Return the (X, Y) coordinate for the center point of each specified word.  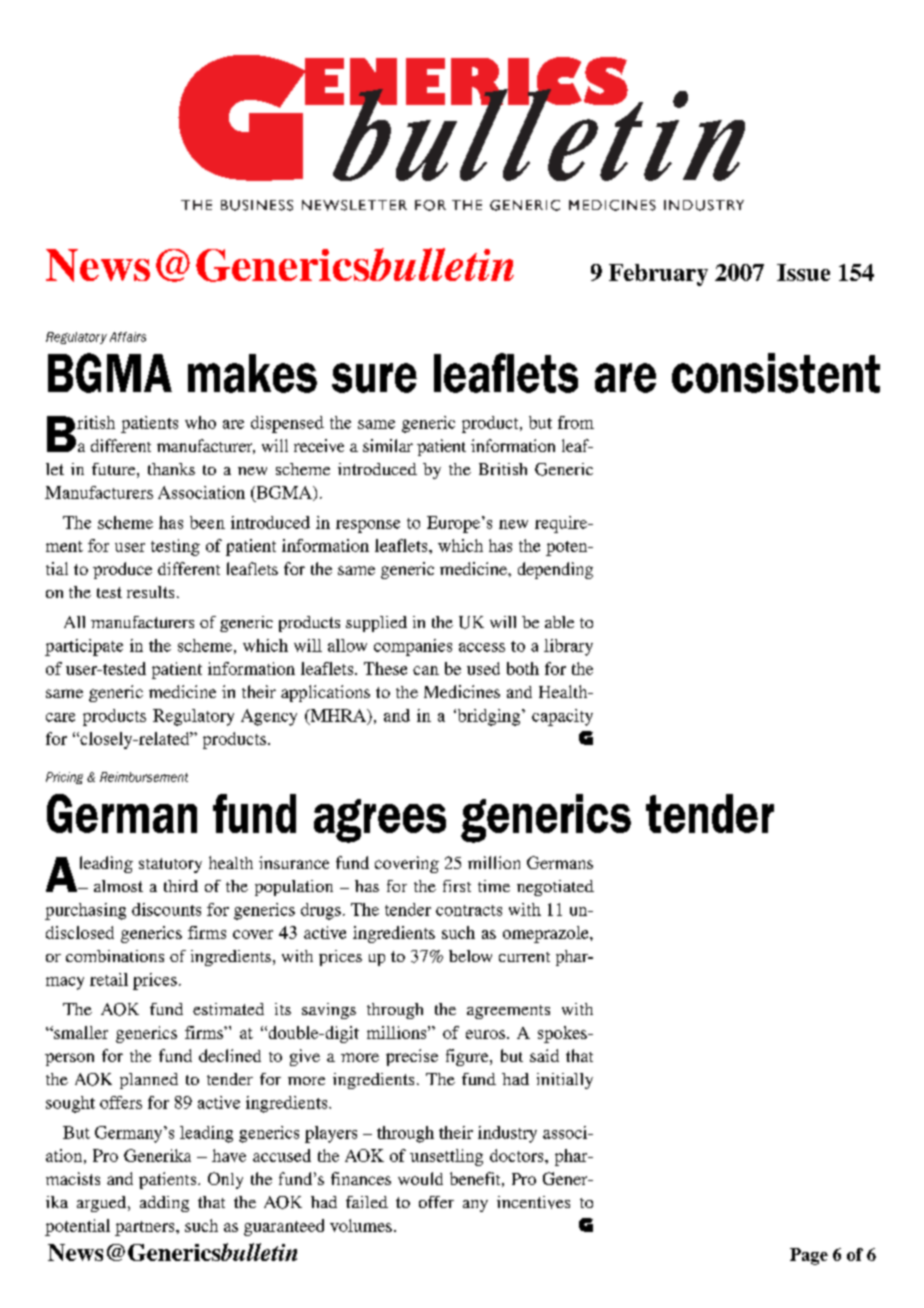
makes (252, 373)
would (420, 1178)
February (658, 275)
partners (146, 1228)
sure (374, 378)
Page (809, 1256)
